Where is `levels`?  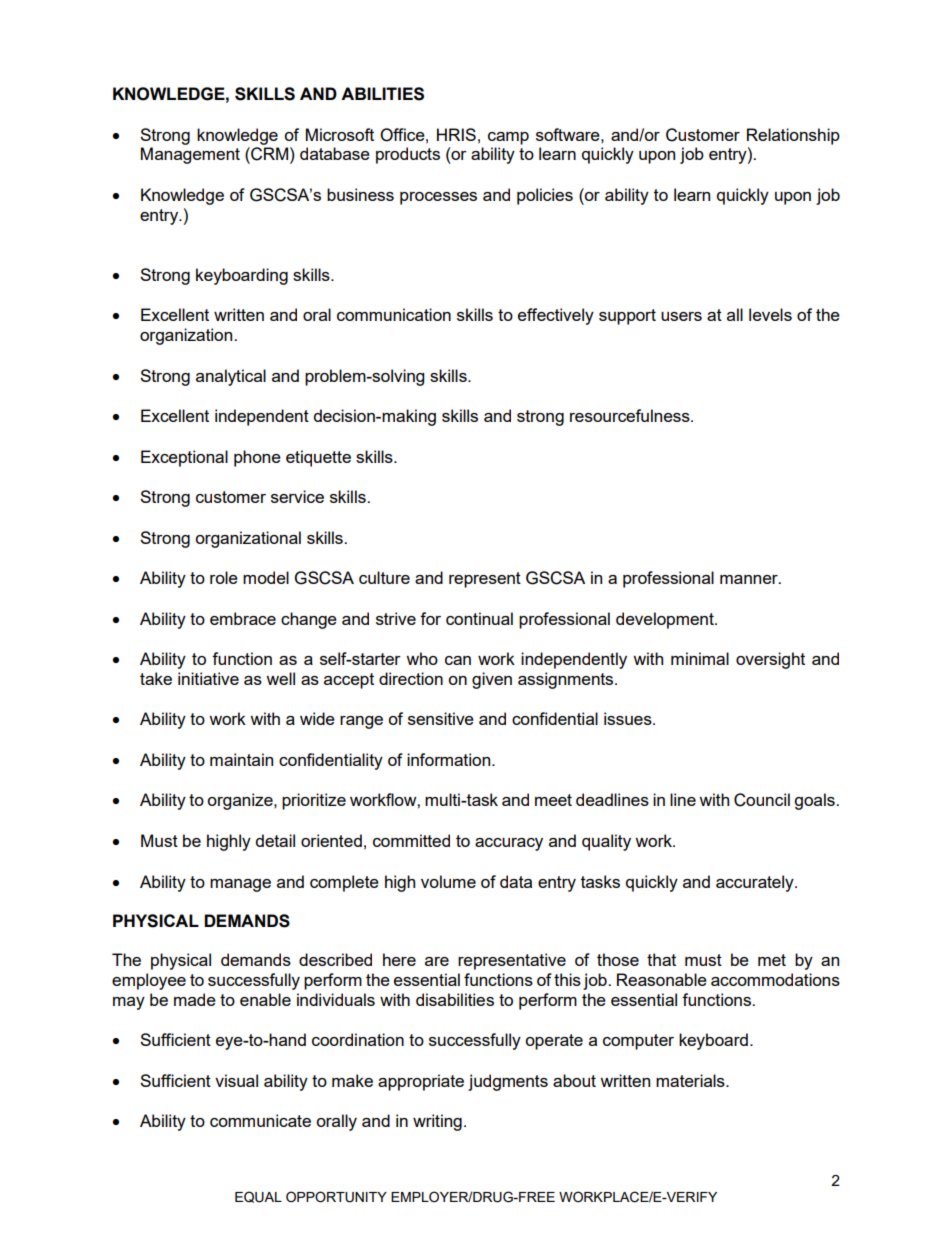
levels is located at coordinates (770, 314).
